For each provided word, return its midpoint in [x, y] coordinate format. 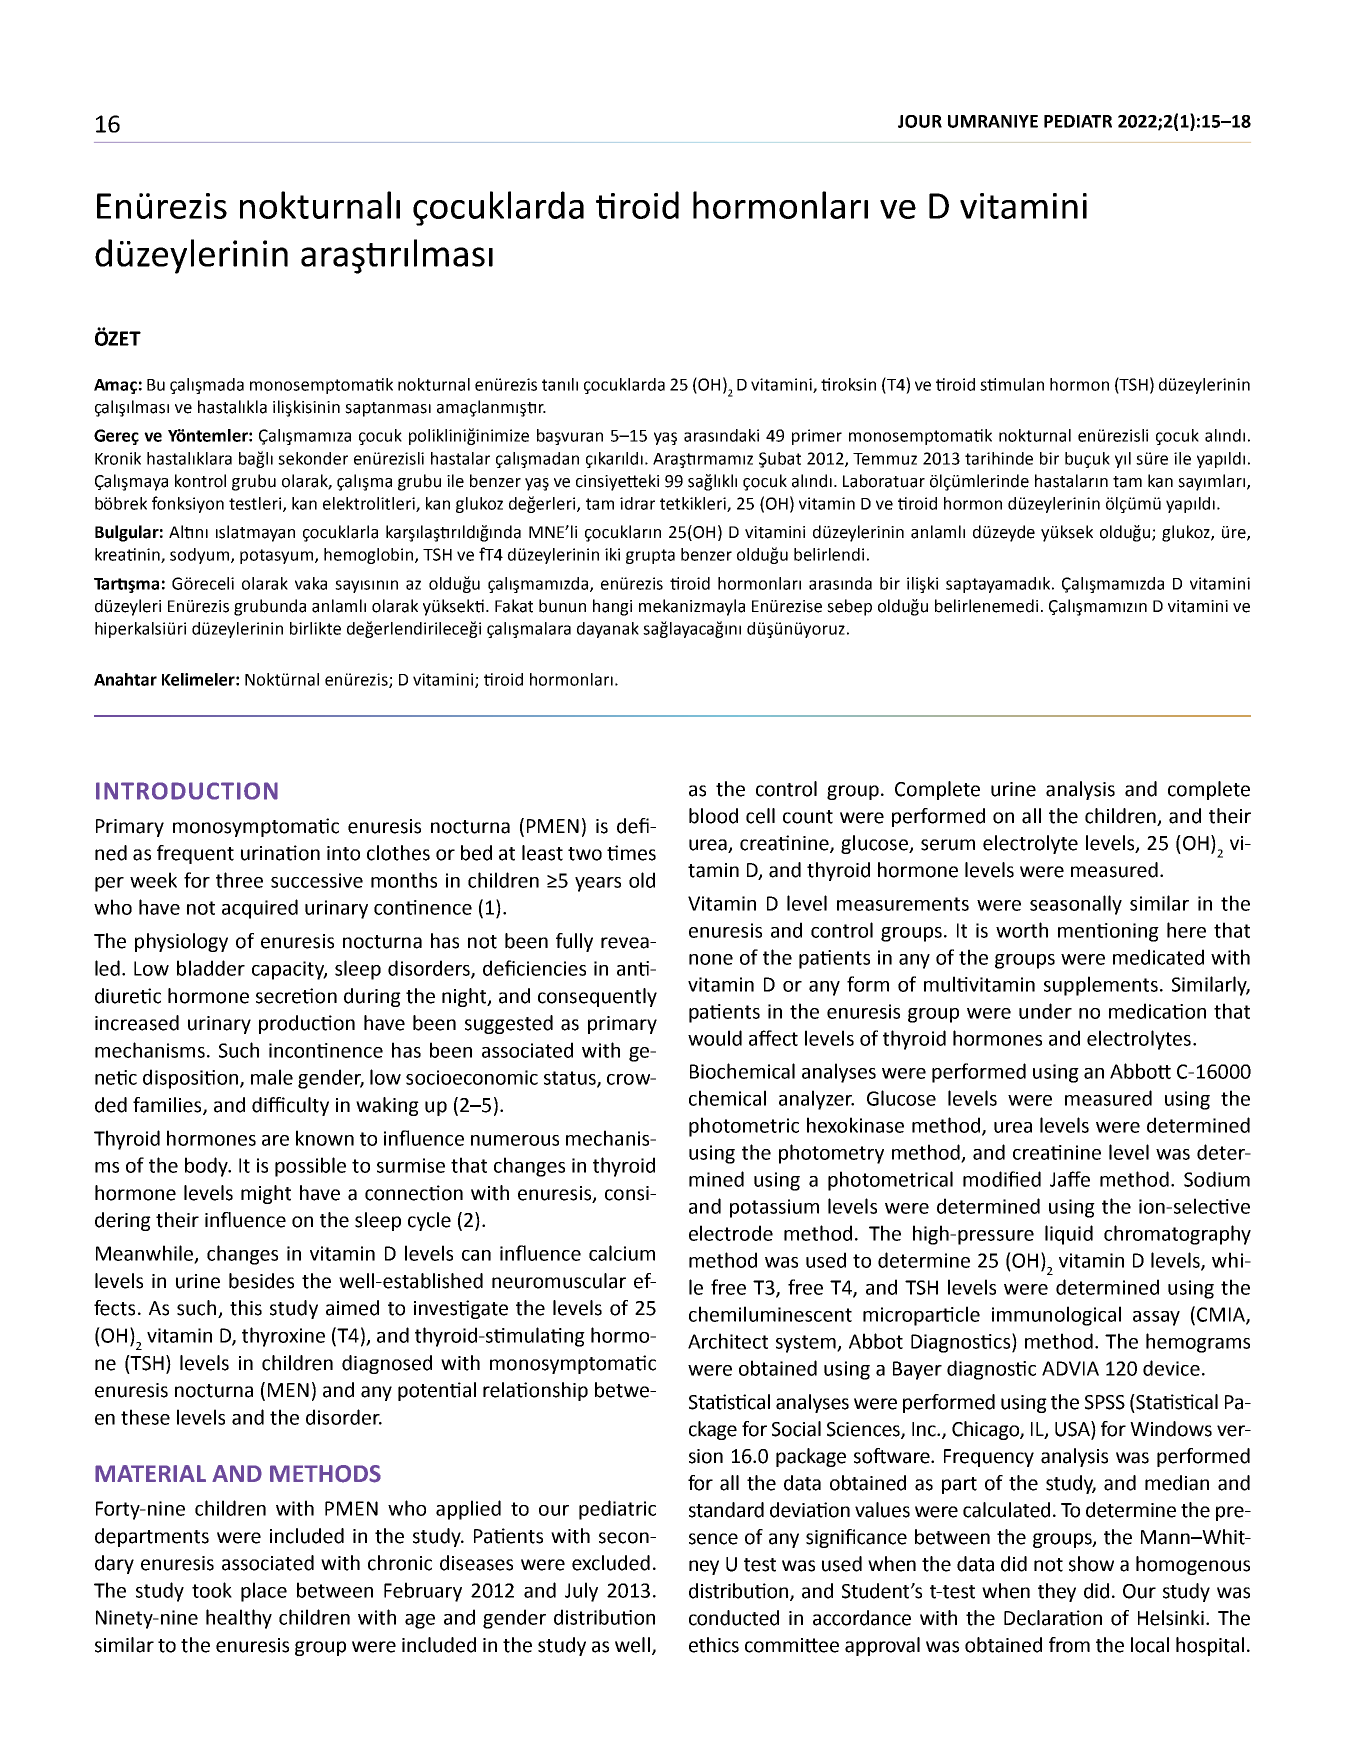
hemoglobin [370, 556]
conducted [734, 1618]
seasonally [1076, 905]
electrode [731, 1233]
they [1057, 1592]
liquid [1069, 1235]
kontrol [200, 481]
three [239, 880]
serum [948, 845]
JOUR [920, 121]
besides [261, 1281]
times [631, 853]
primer [817, 437]
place [264, 1592]
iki [612, 554]
